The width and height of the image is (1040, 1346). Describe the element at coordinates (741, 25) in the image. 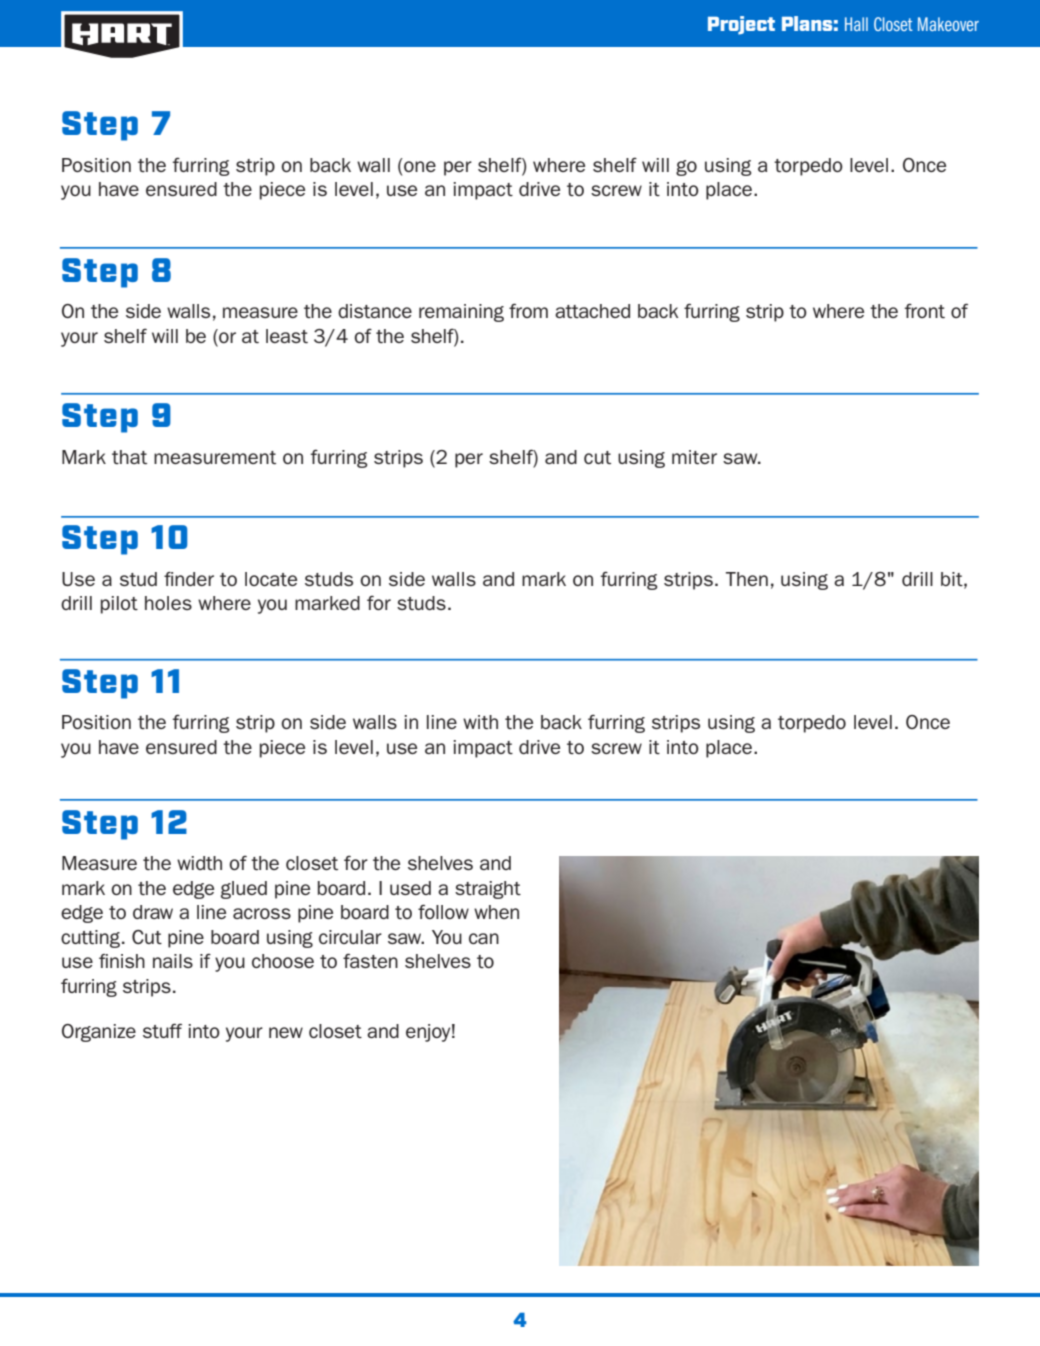

I see `Project` at that location.
